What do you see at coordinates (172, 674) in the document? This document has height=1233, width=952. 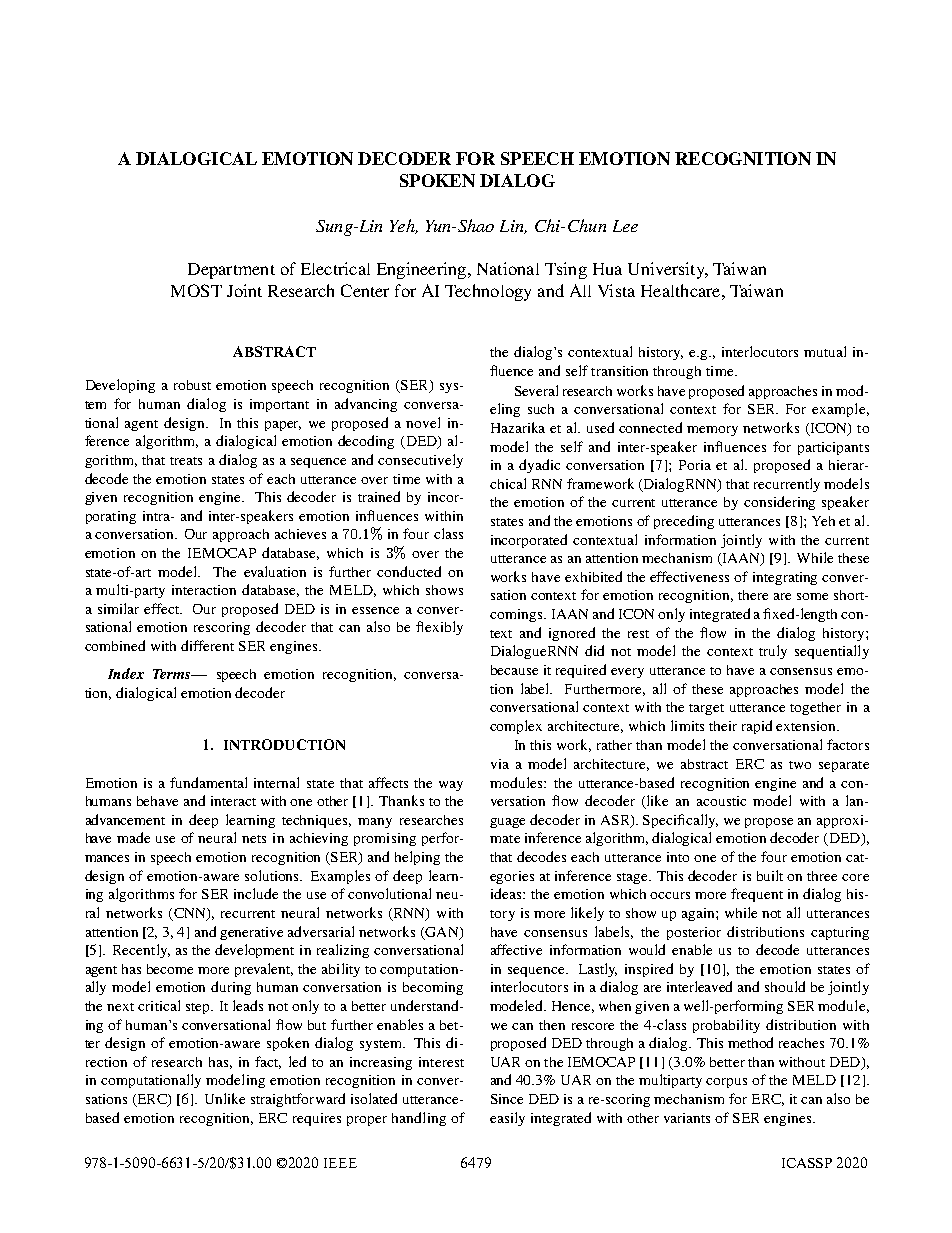 I see `Terms` at bounding box center [172, 674].
